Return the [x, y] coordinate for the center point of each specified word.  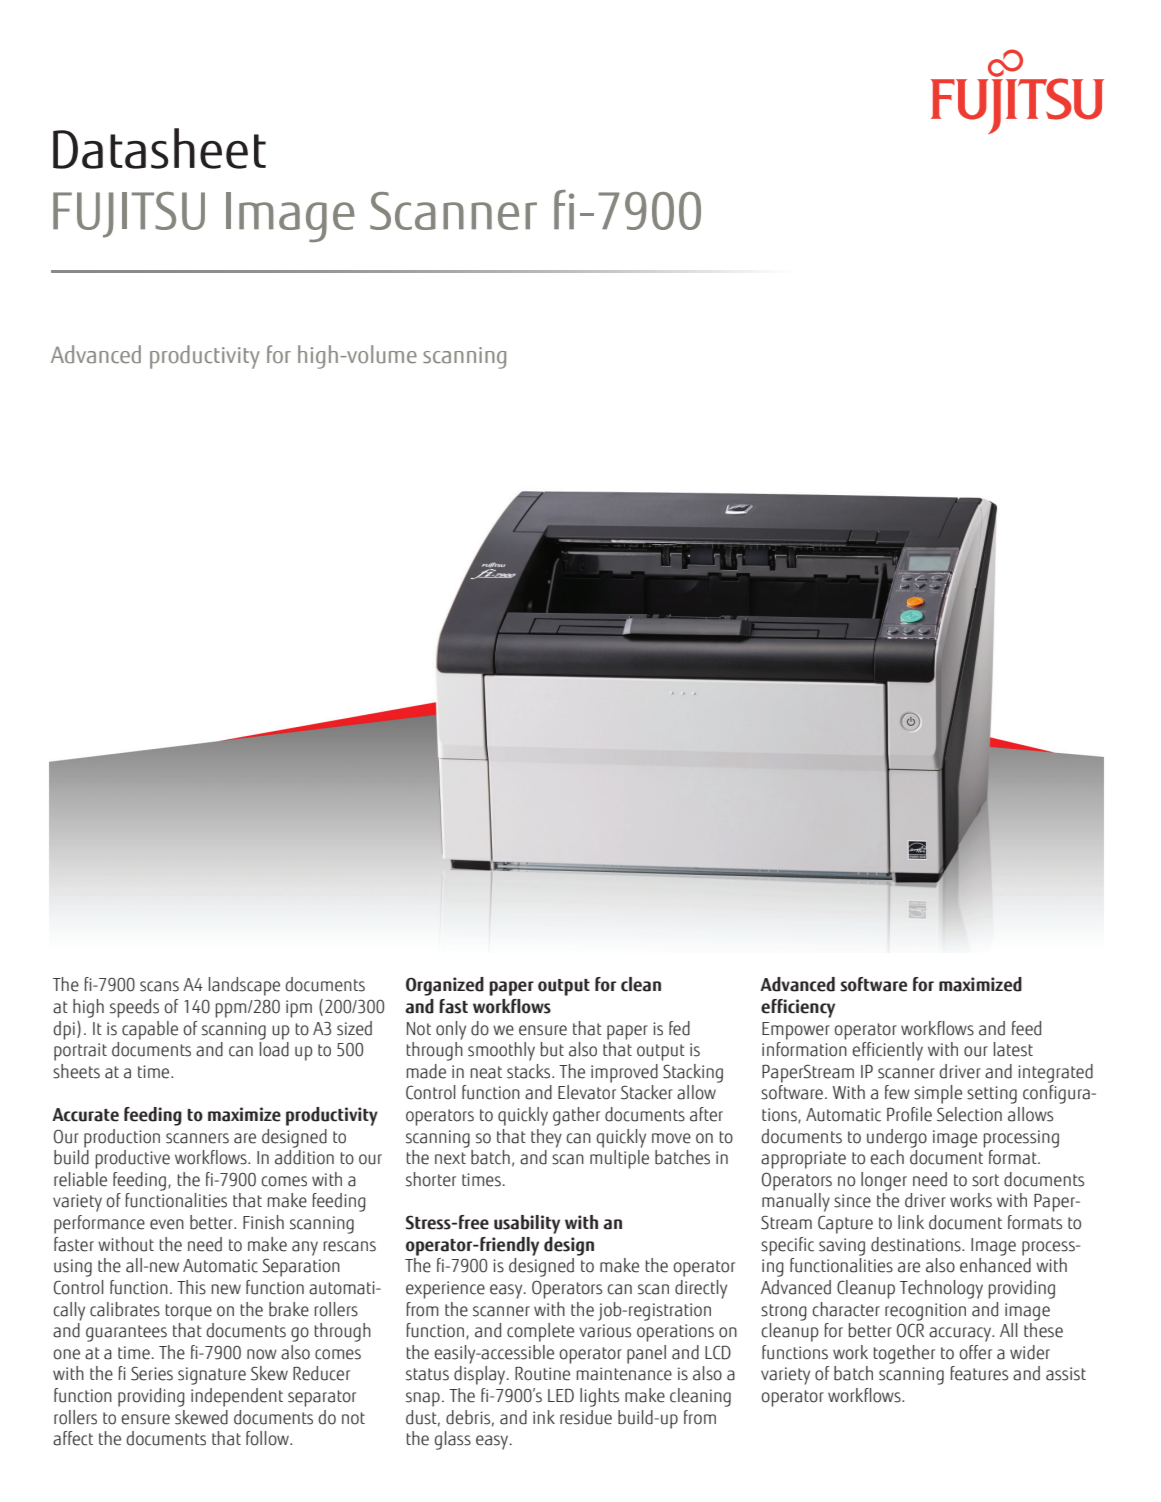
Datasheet [159, 148]
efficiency [798, 1008]
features [979, 1373]
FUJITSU [129, 215]
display [481, 1375]
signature [212, 1376]
